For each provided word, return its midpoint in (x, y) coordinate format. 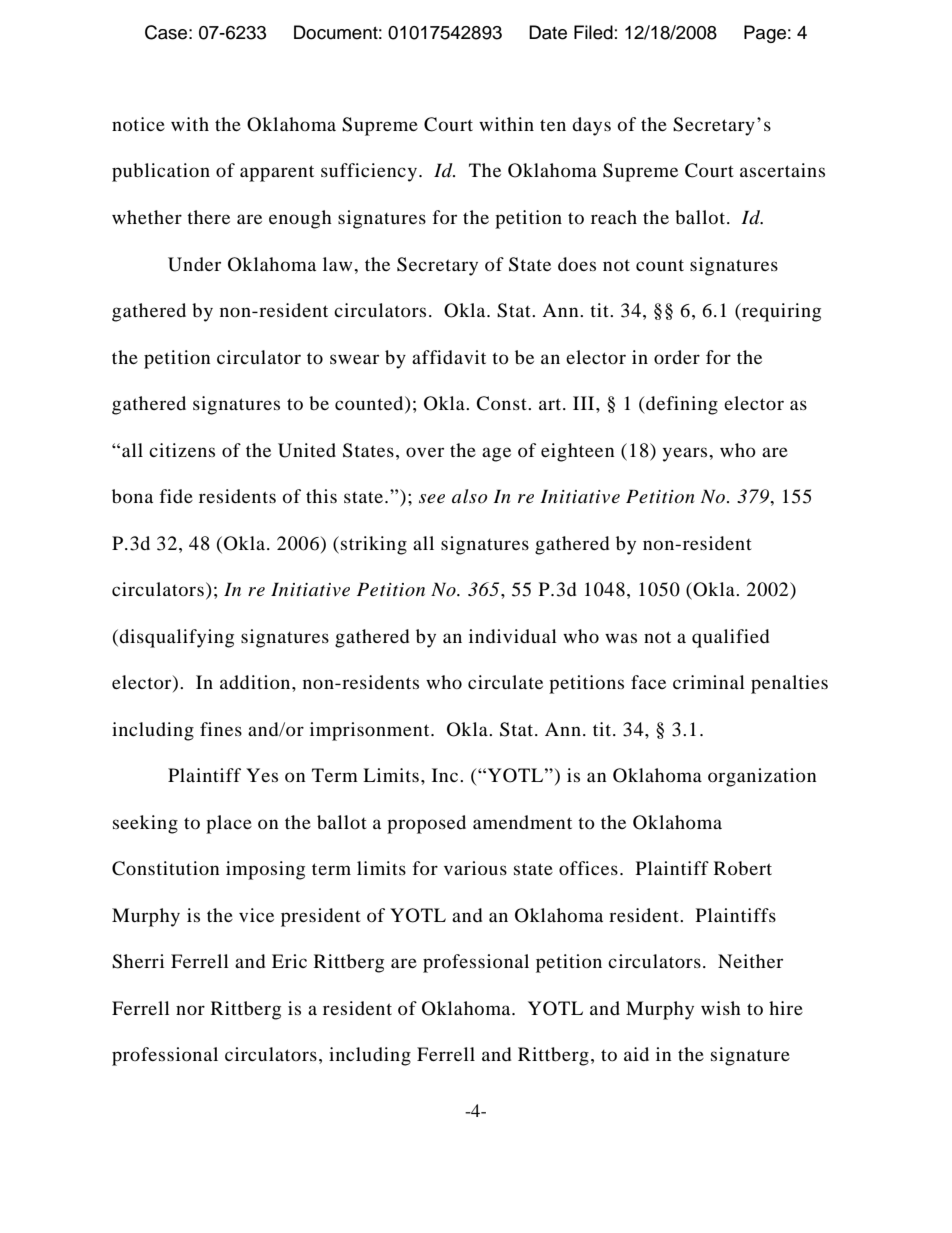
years (686, 454)
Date (548, 32)
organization (762, 777)
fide (176, 496)
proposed (426, 824)
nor (190, 1010)
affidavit (449, 357)
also (469, 496)
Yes (262, 775)
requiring (780, 312)
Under (194, 264)
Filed (593, 32)
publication (161, 172)
